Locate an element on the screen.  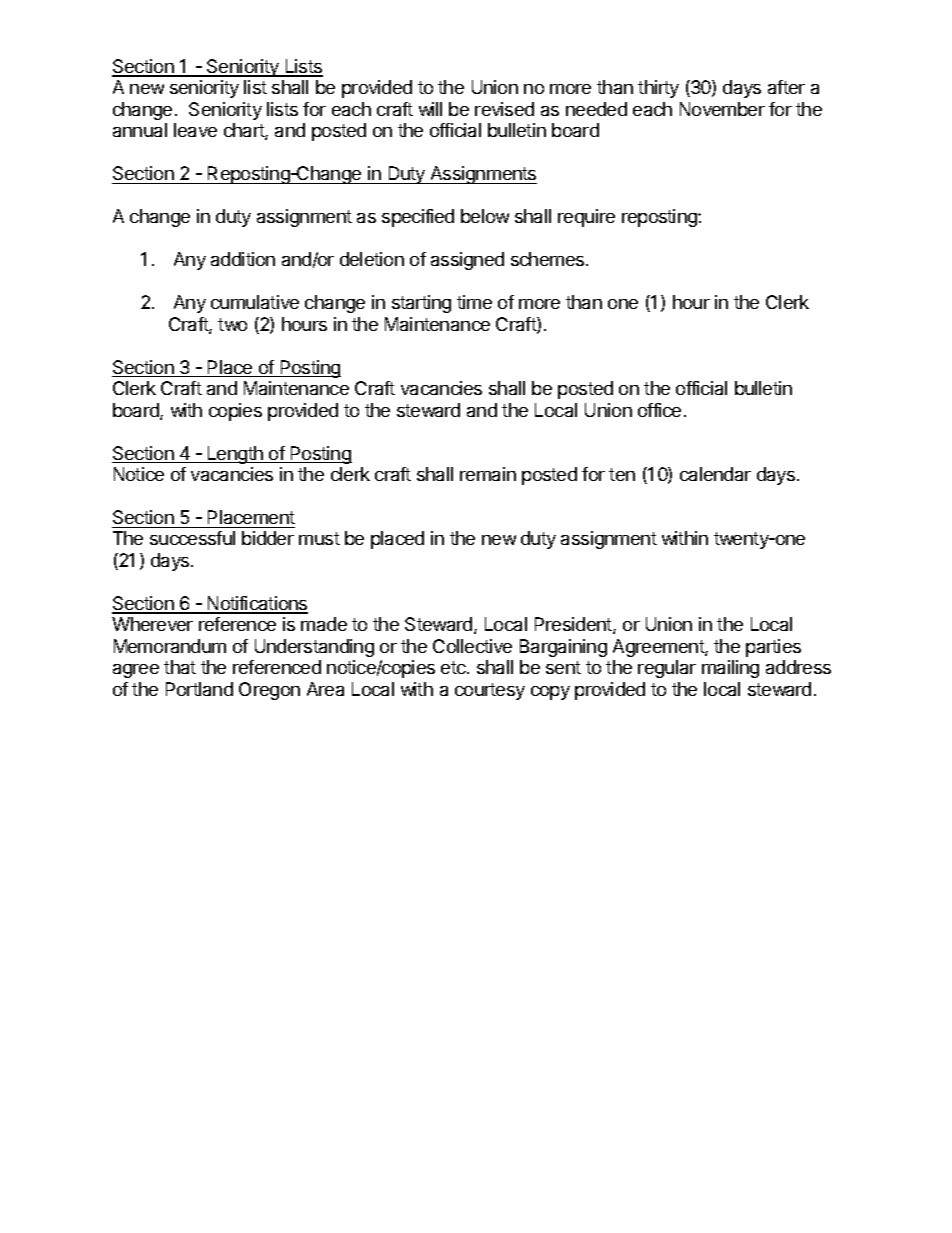
office is located at coordinates (659, 410).
